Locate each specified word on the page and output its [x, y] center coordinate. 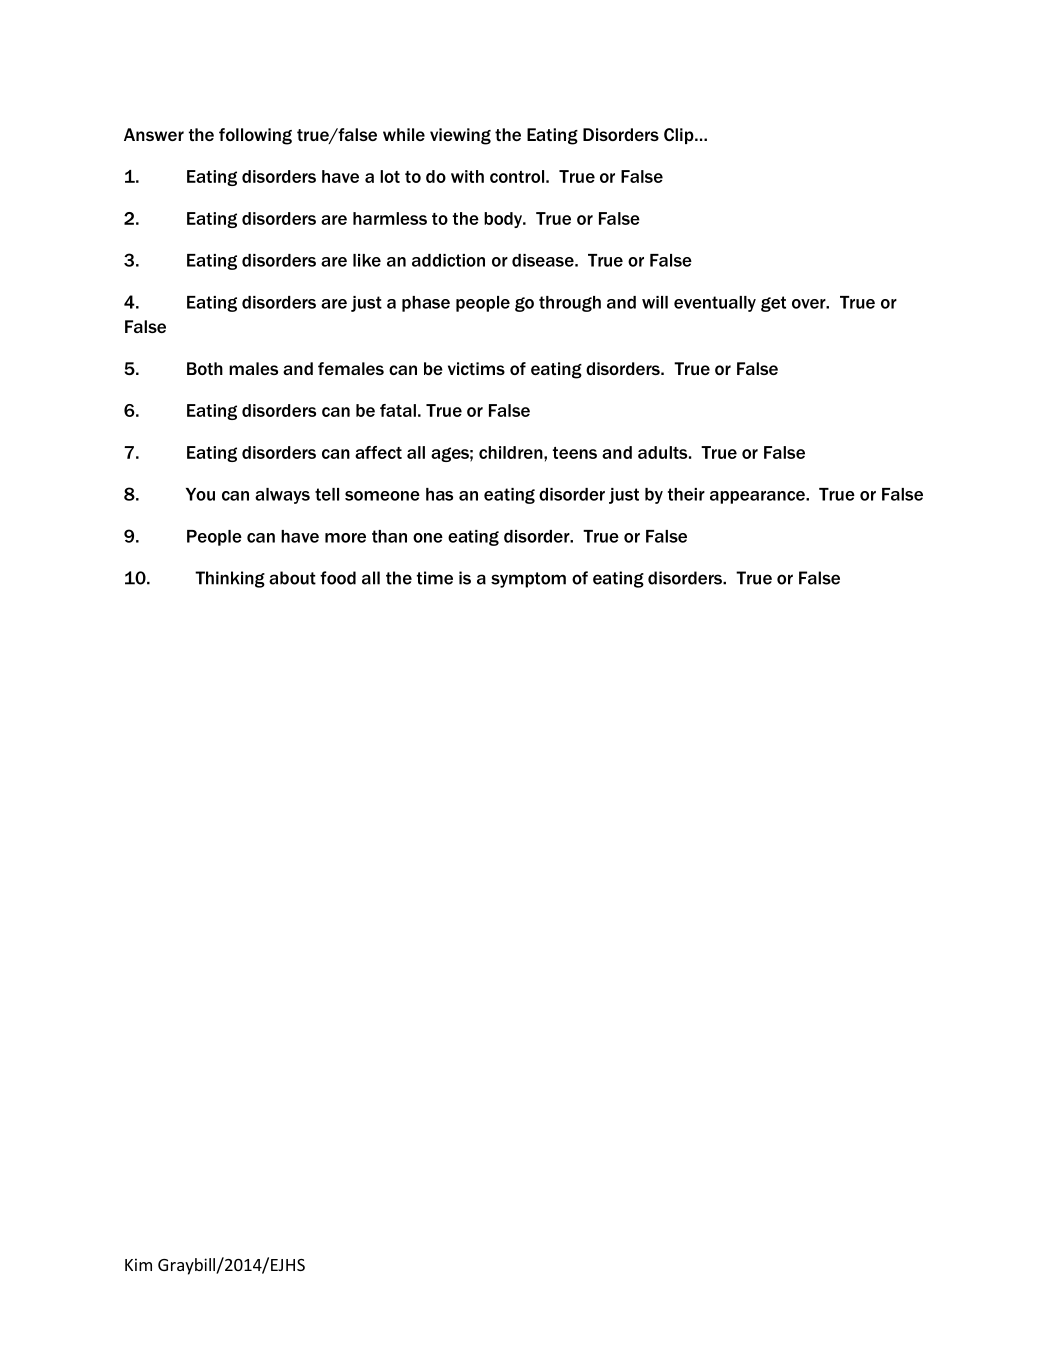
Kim [138, 1264]
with [467, 176]
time [435, 578]
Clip [680, 136]
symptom [528, 580]
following [255, 136]
